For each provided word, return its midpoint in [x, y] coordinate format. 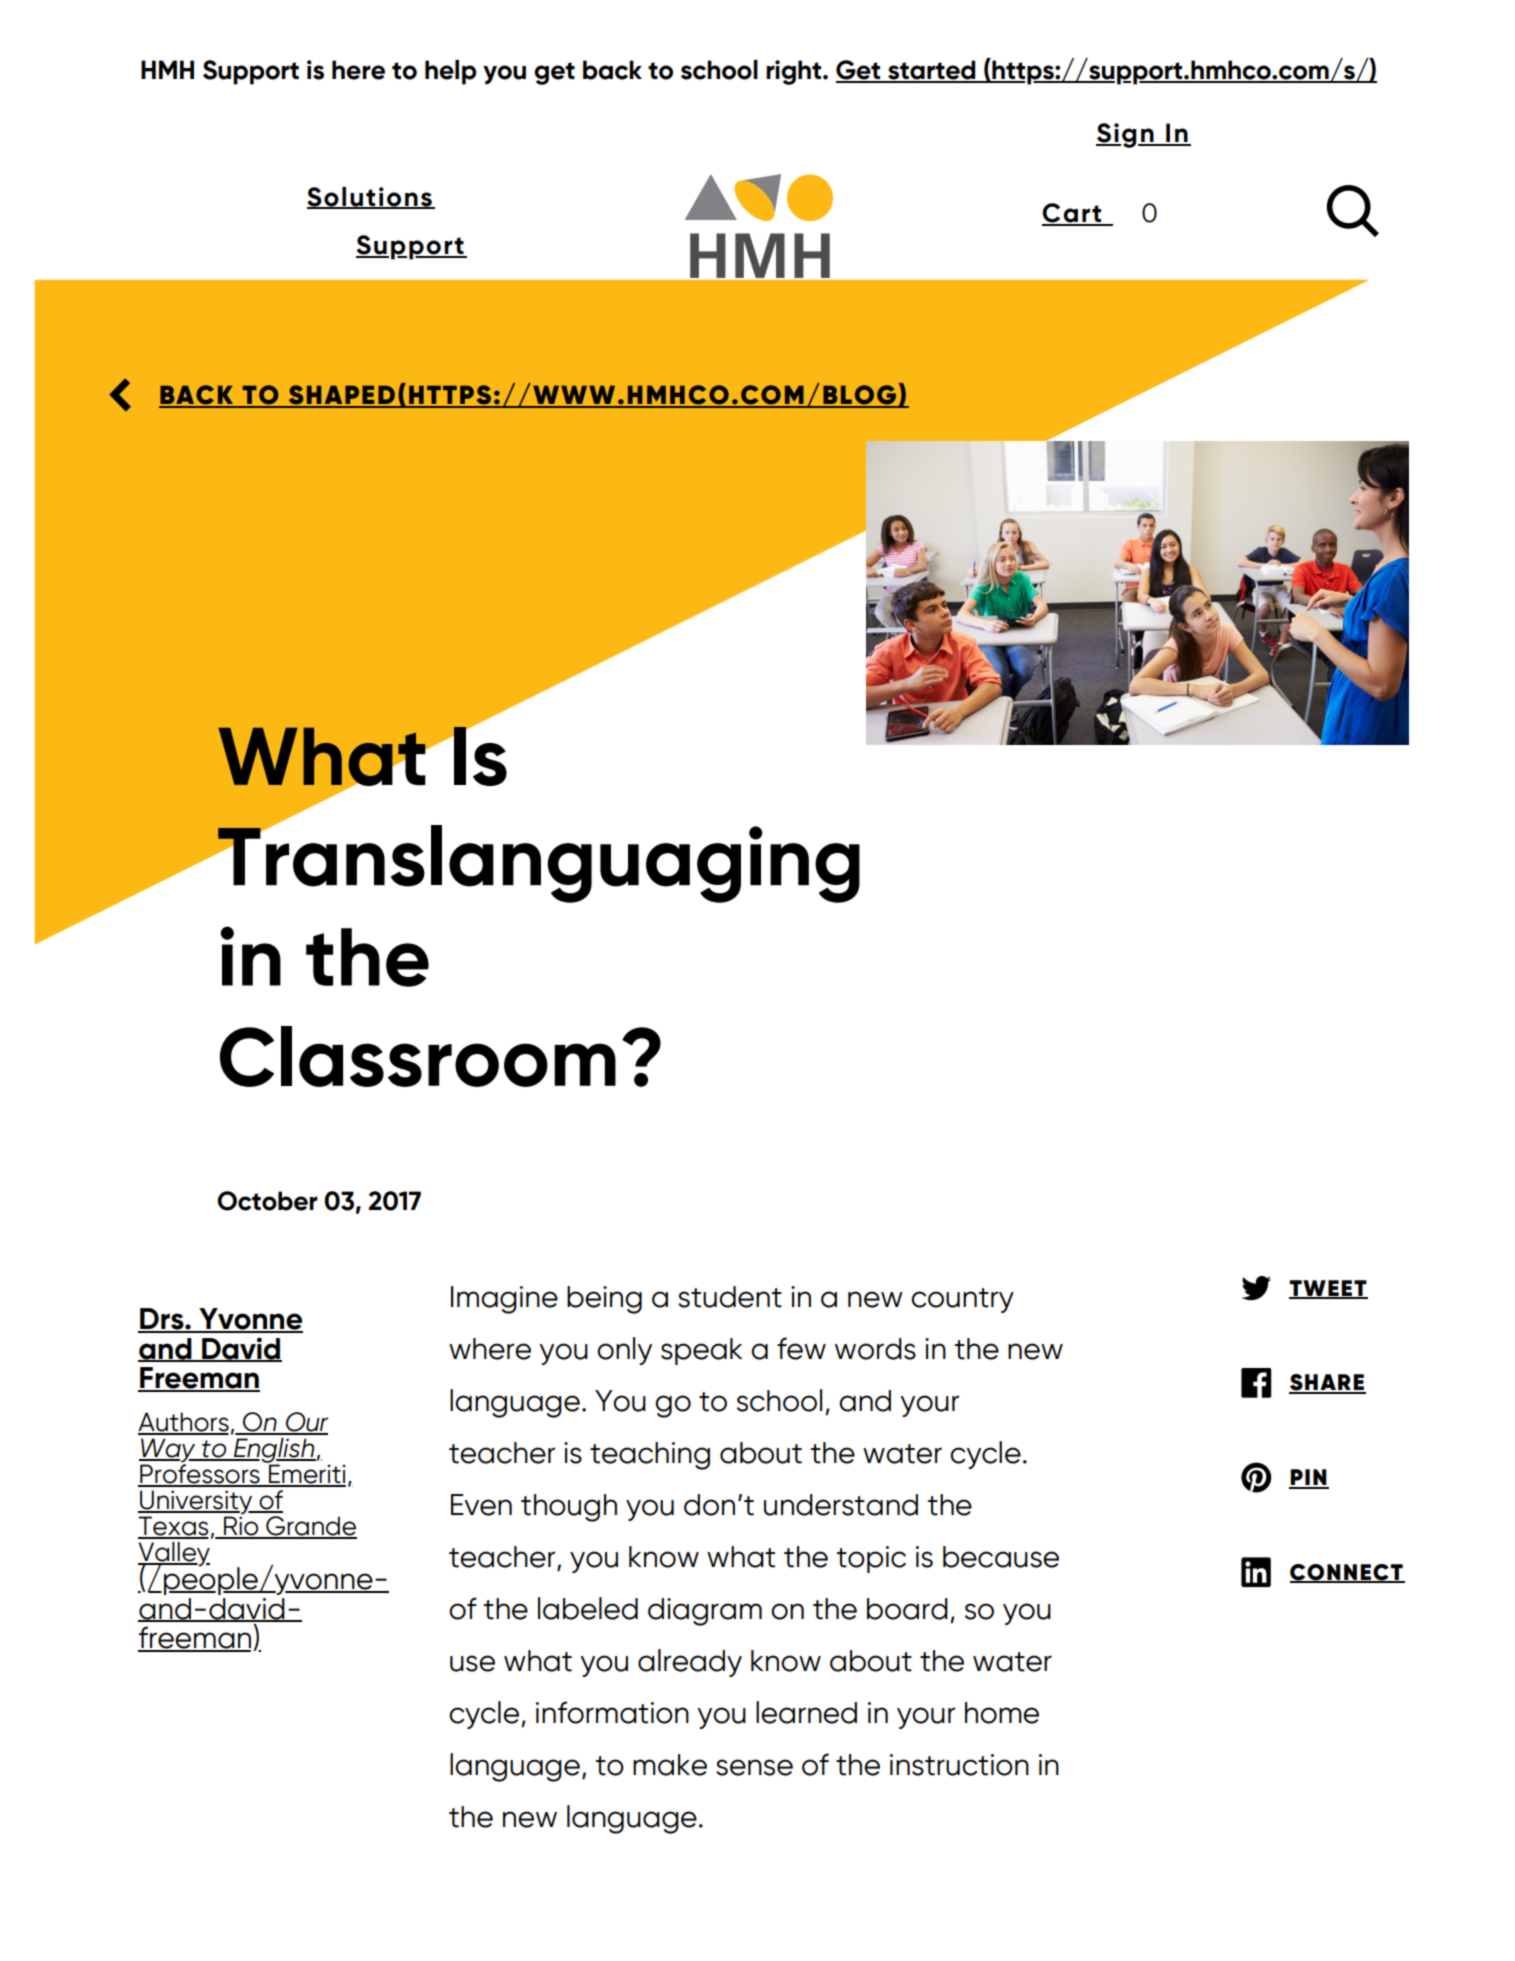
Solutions [370, 197]
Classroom [418, 1056]
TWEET [1328, 1289]
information [612, 1712]
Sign [1126, 135]
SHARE [1327, 1383]
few [801, 1348]
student [730, 1297]
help [451, 72]
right [795, 72]
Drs [162, 1320]
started [932, 71]
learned [806, 1712]
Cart [1073, 214]
